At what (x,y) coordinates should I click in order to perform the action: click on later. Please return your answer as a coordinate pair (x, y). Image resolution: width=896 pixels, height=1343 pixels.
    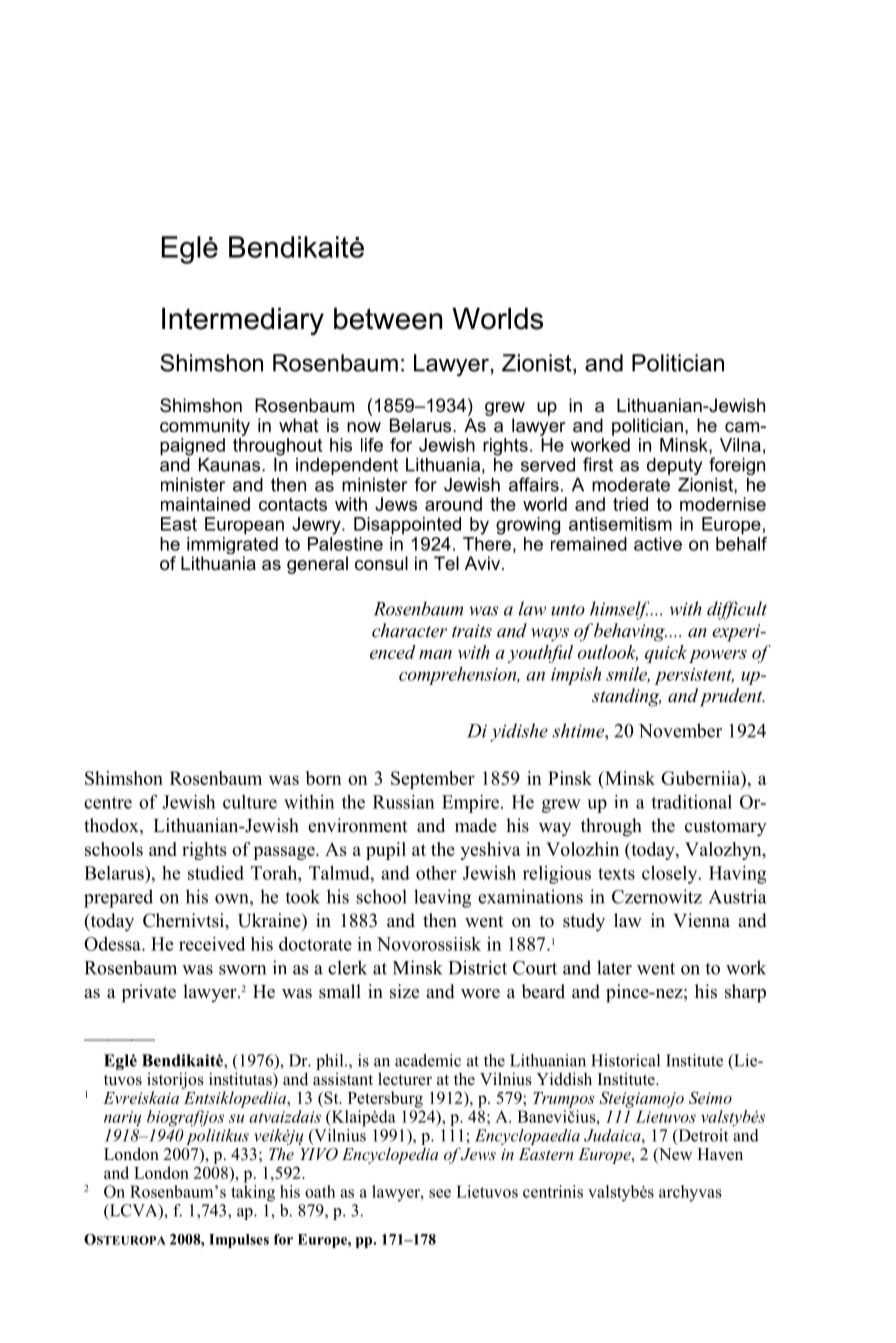
    Looking at the image, I should click on (614, 967).
